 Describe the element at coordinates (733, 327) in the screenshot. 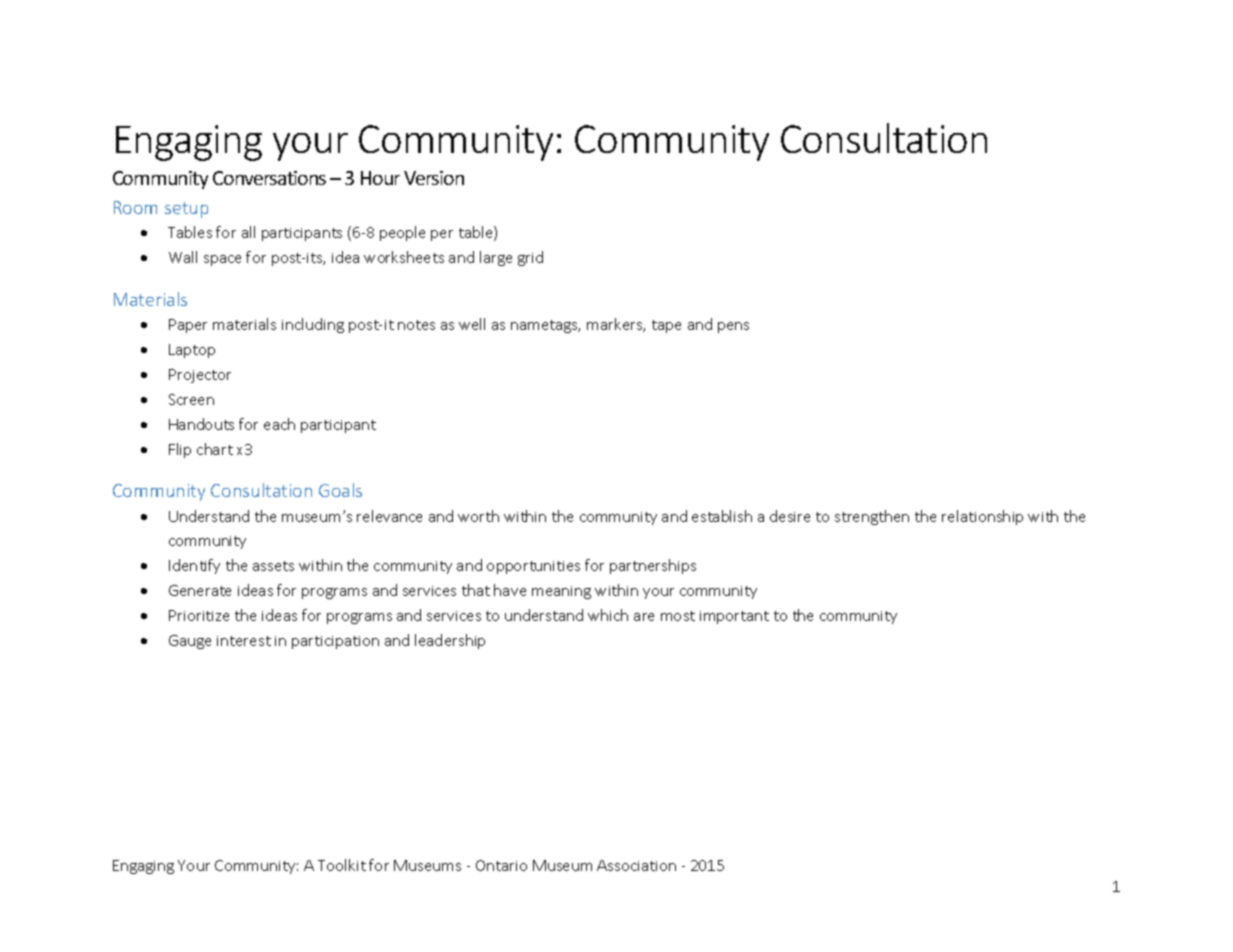

I see `pens` at that location.
